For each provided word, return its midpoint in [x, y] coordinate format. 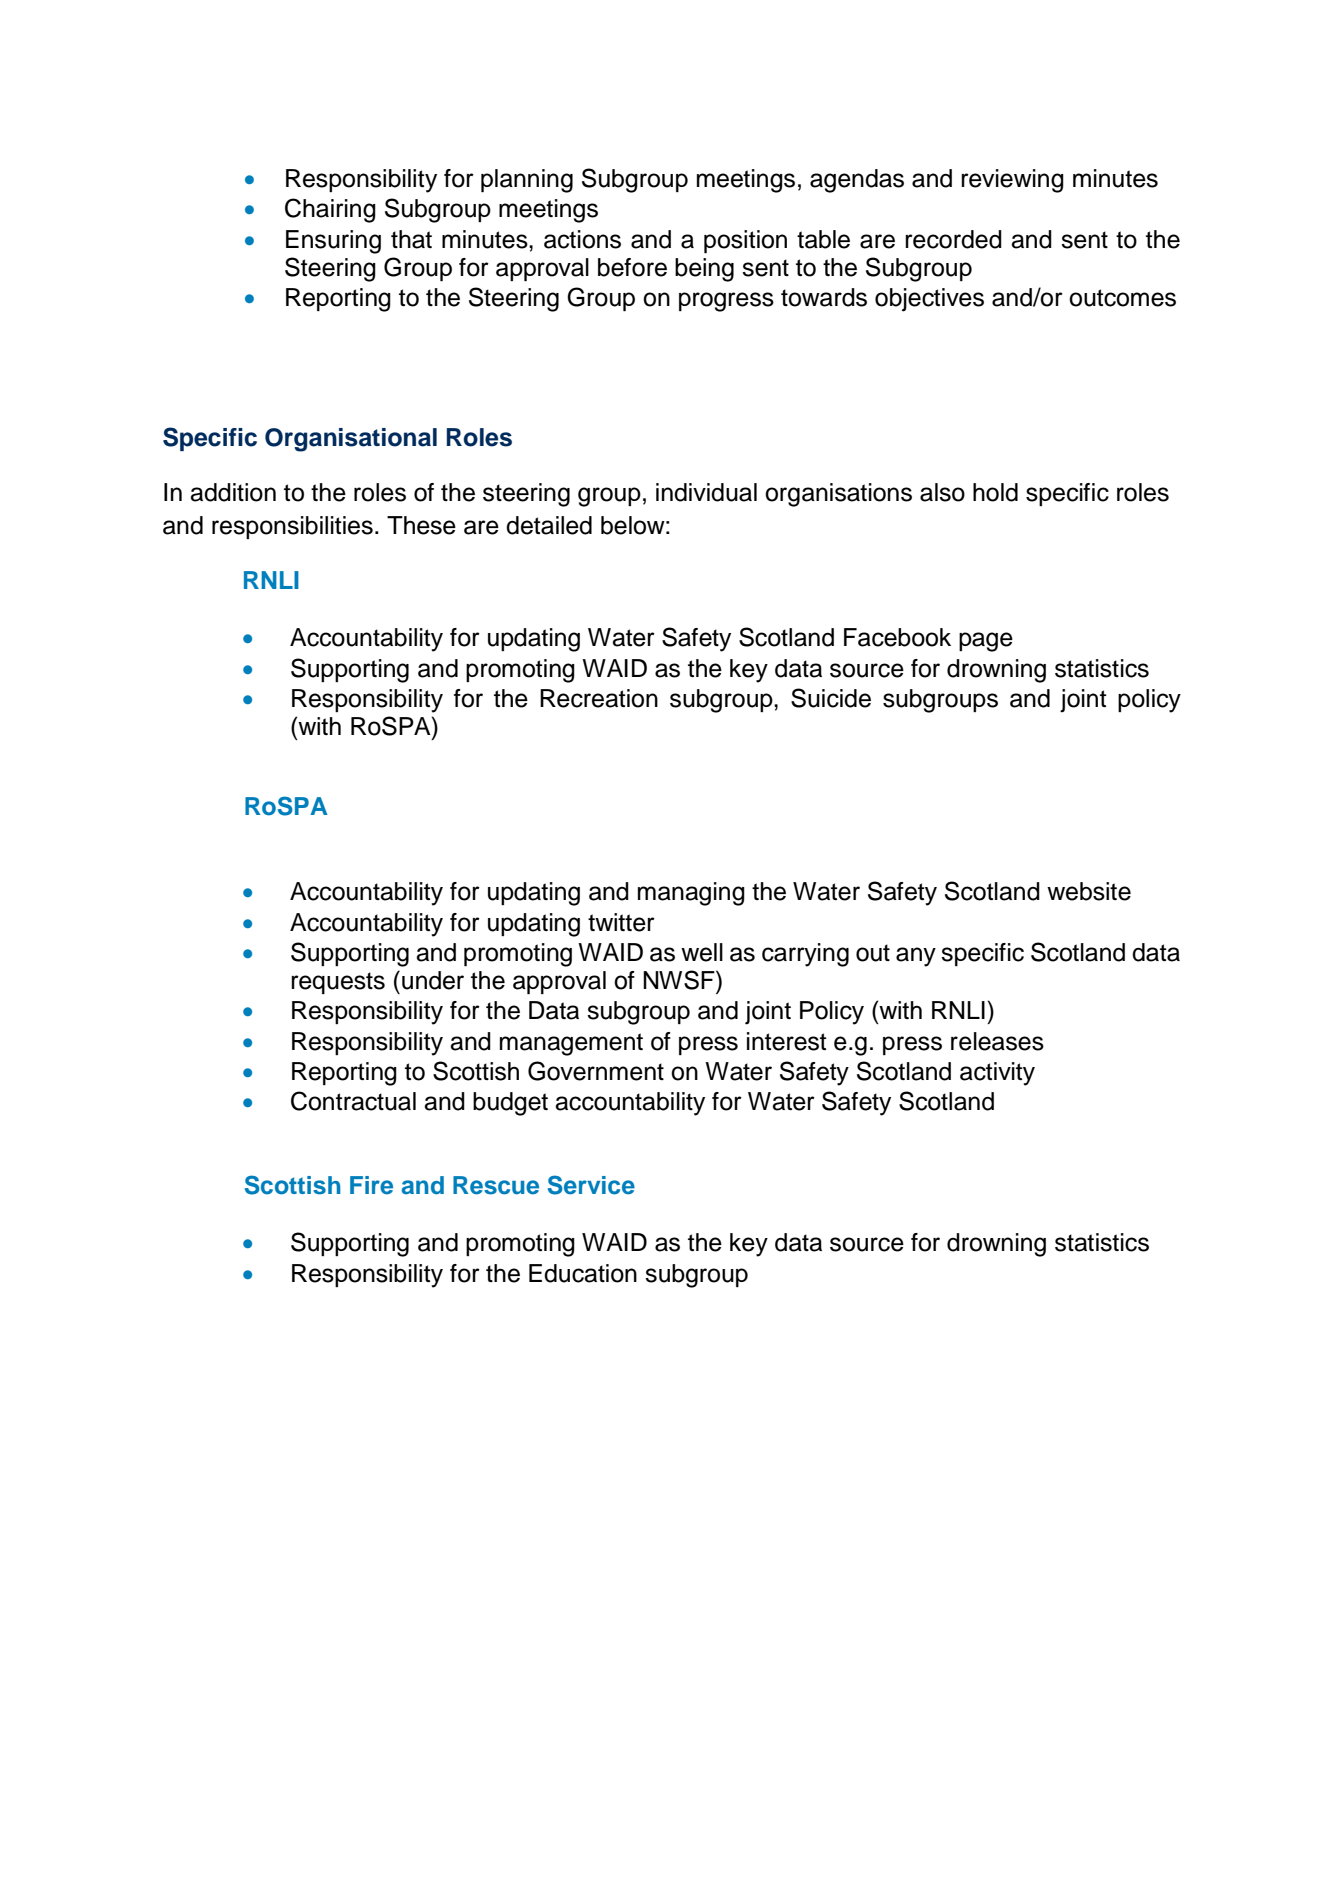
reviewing [1012, 181]
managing [691, 894]
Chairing [330, 210]
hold [995, 492]
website [1089, 891]
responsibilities [292, 527]
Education [583, 1273]
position [745, 241]
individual [706, 492]
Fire [371, 1185]
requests [338, 983]
